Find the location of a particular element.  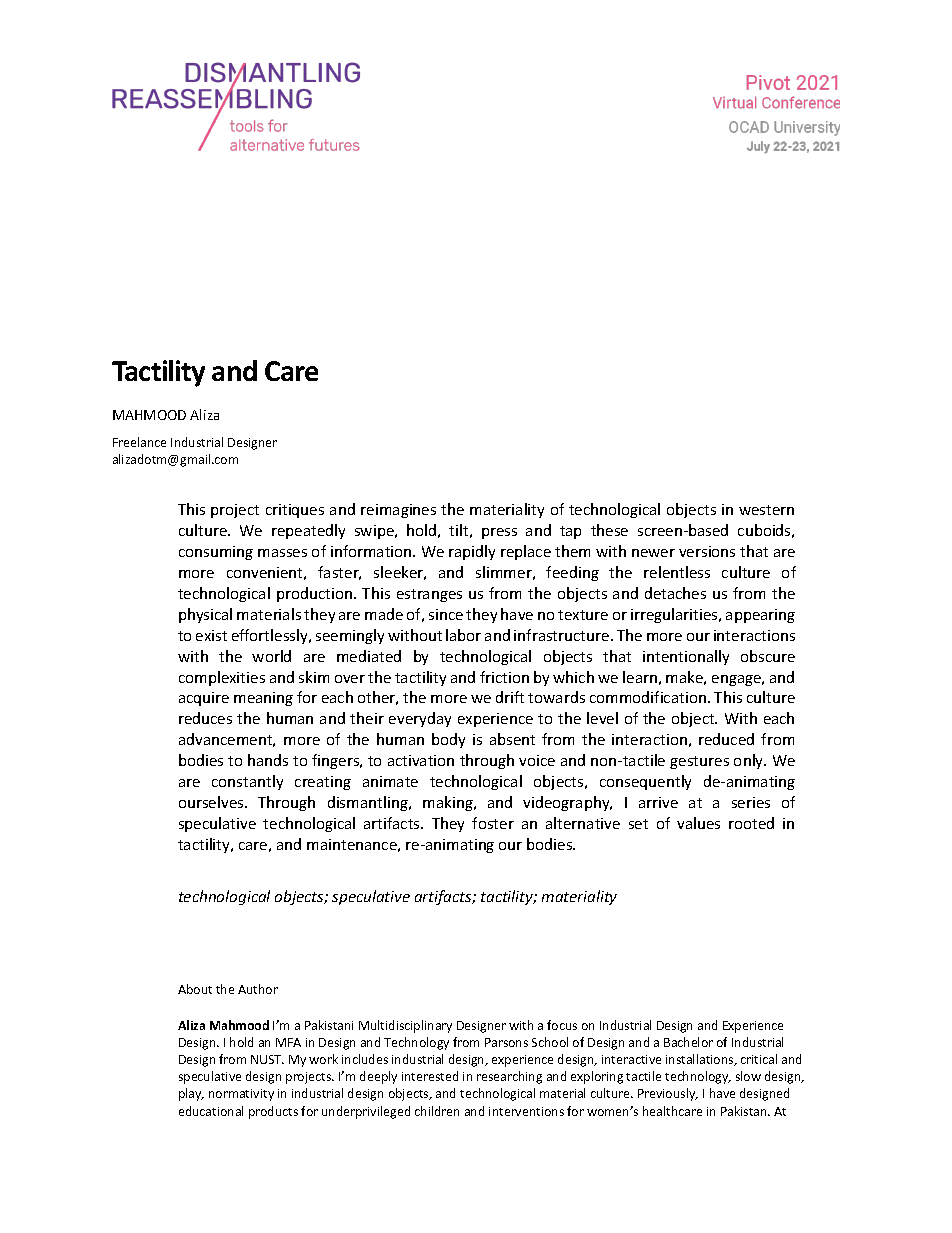

Previously is located at coordinates (668, 1094).
